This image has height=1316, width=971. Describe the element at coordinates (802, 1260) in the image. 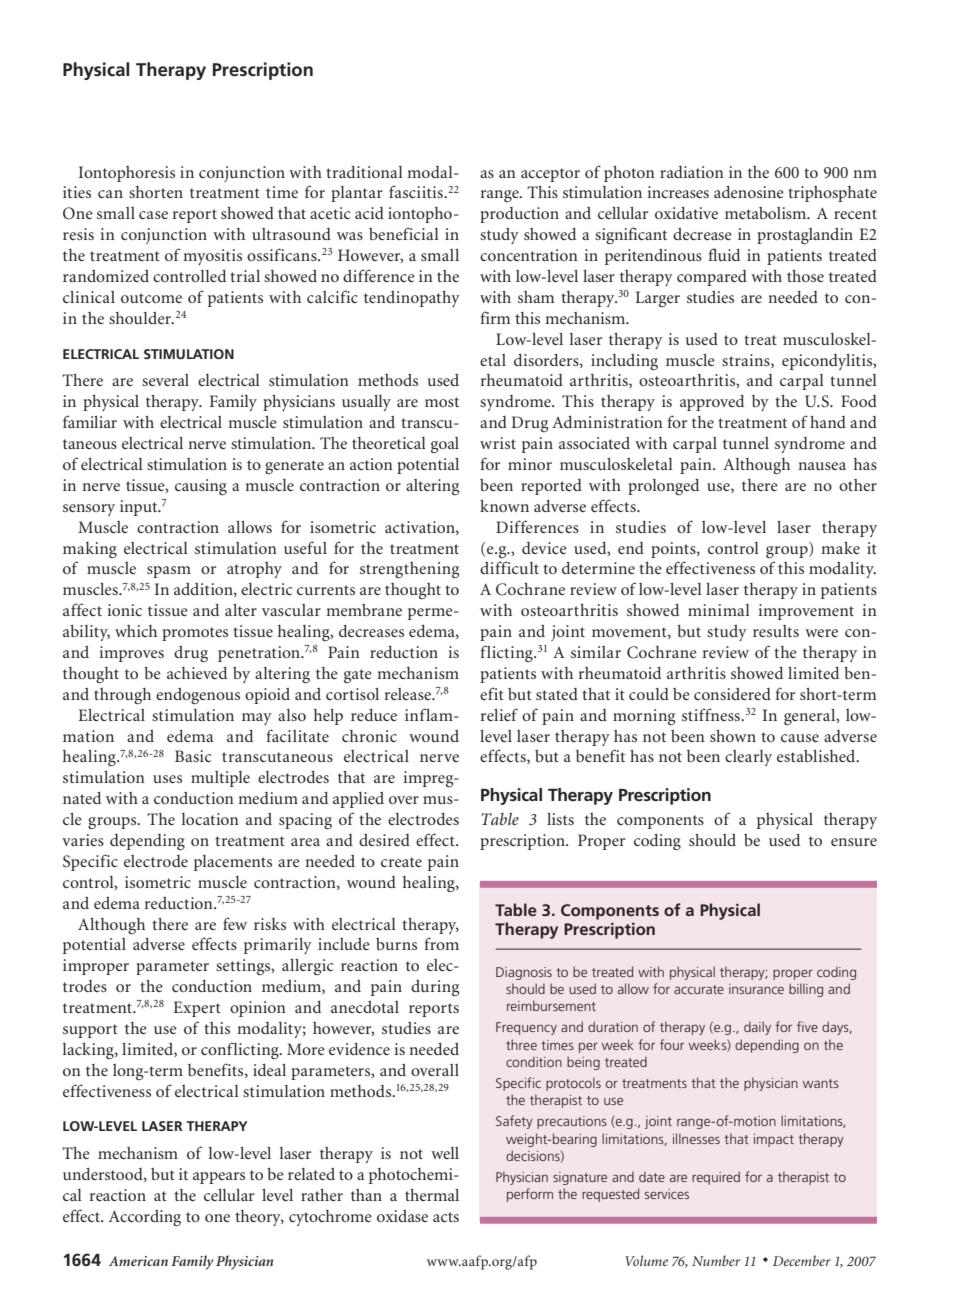

I see `December` at that location.
